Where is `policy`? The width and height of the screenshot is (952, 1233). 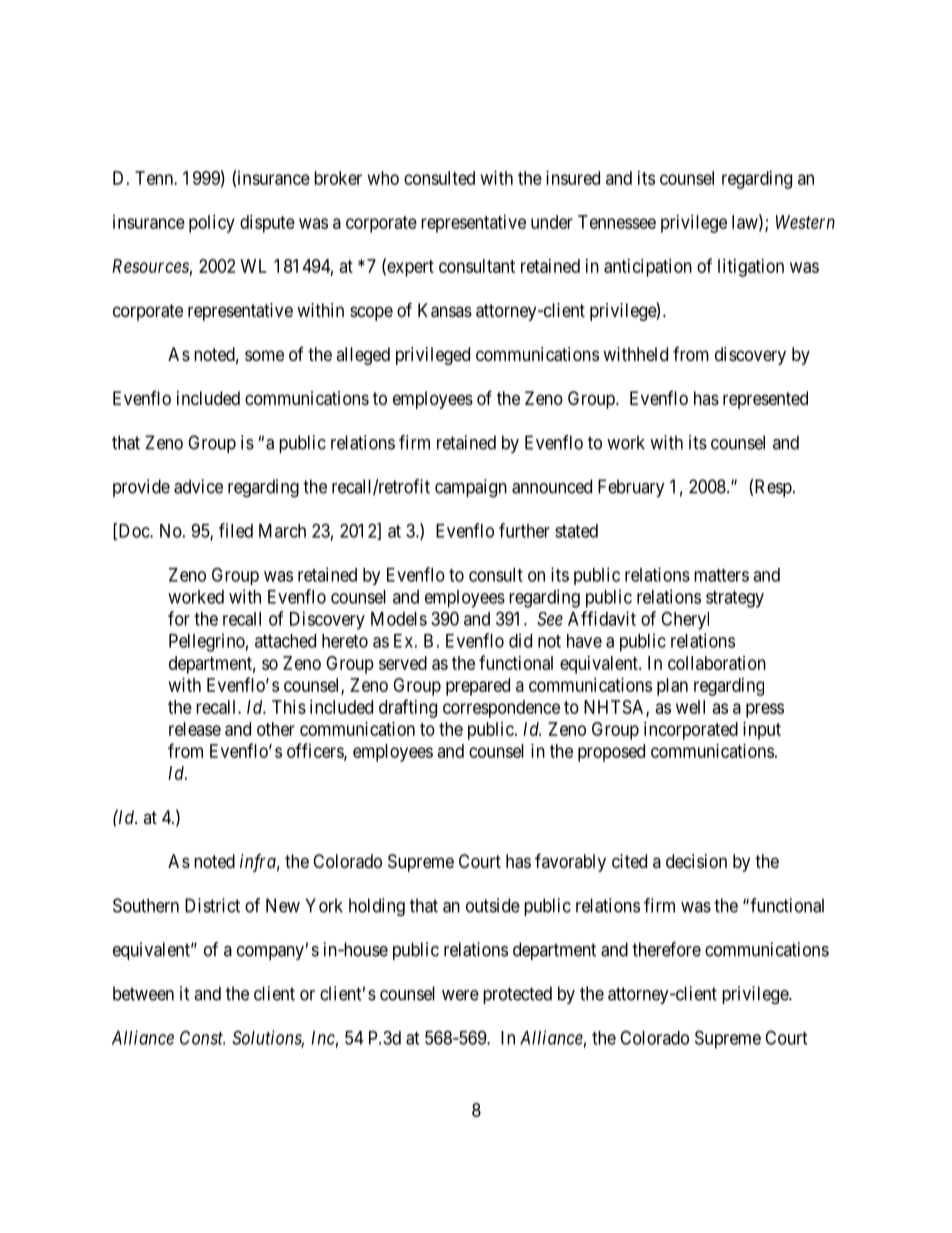 policy is located at coordinates (212, 224).
